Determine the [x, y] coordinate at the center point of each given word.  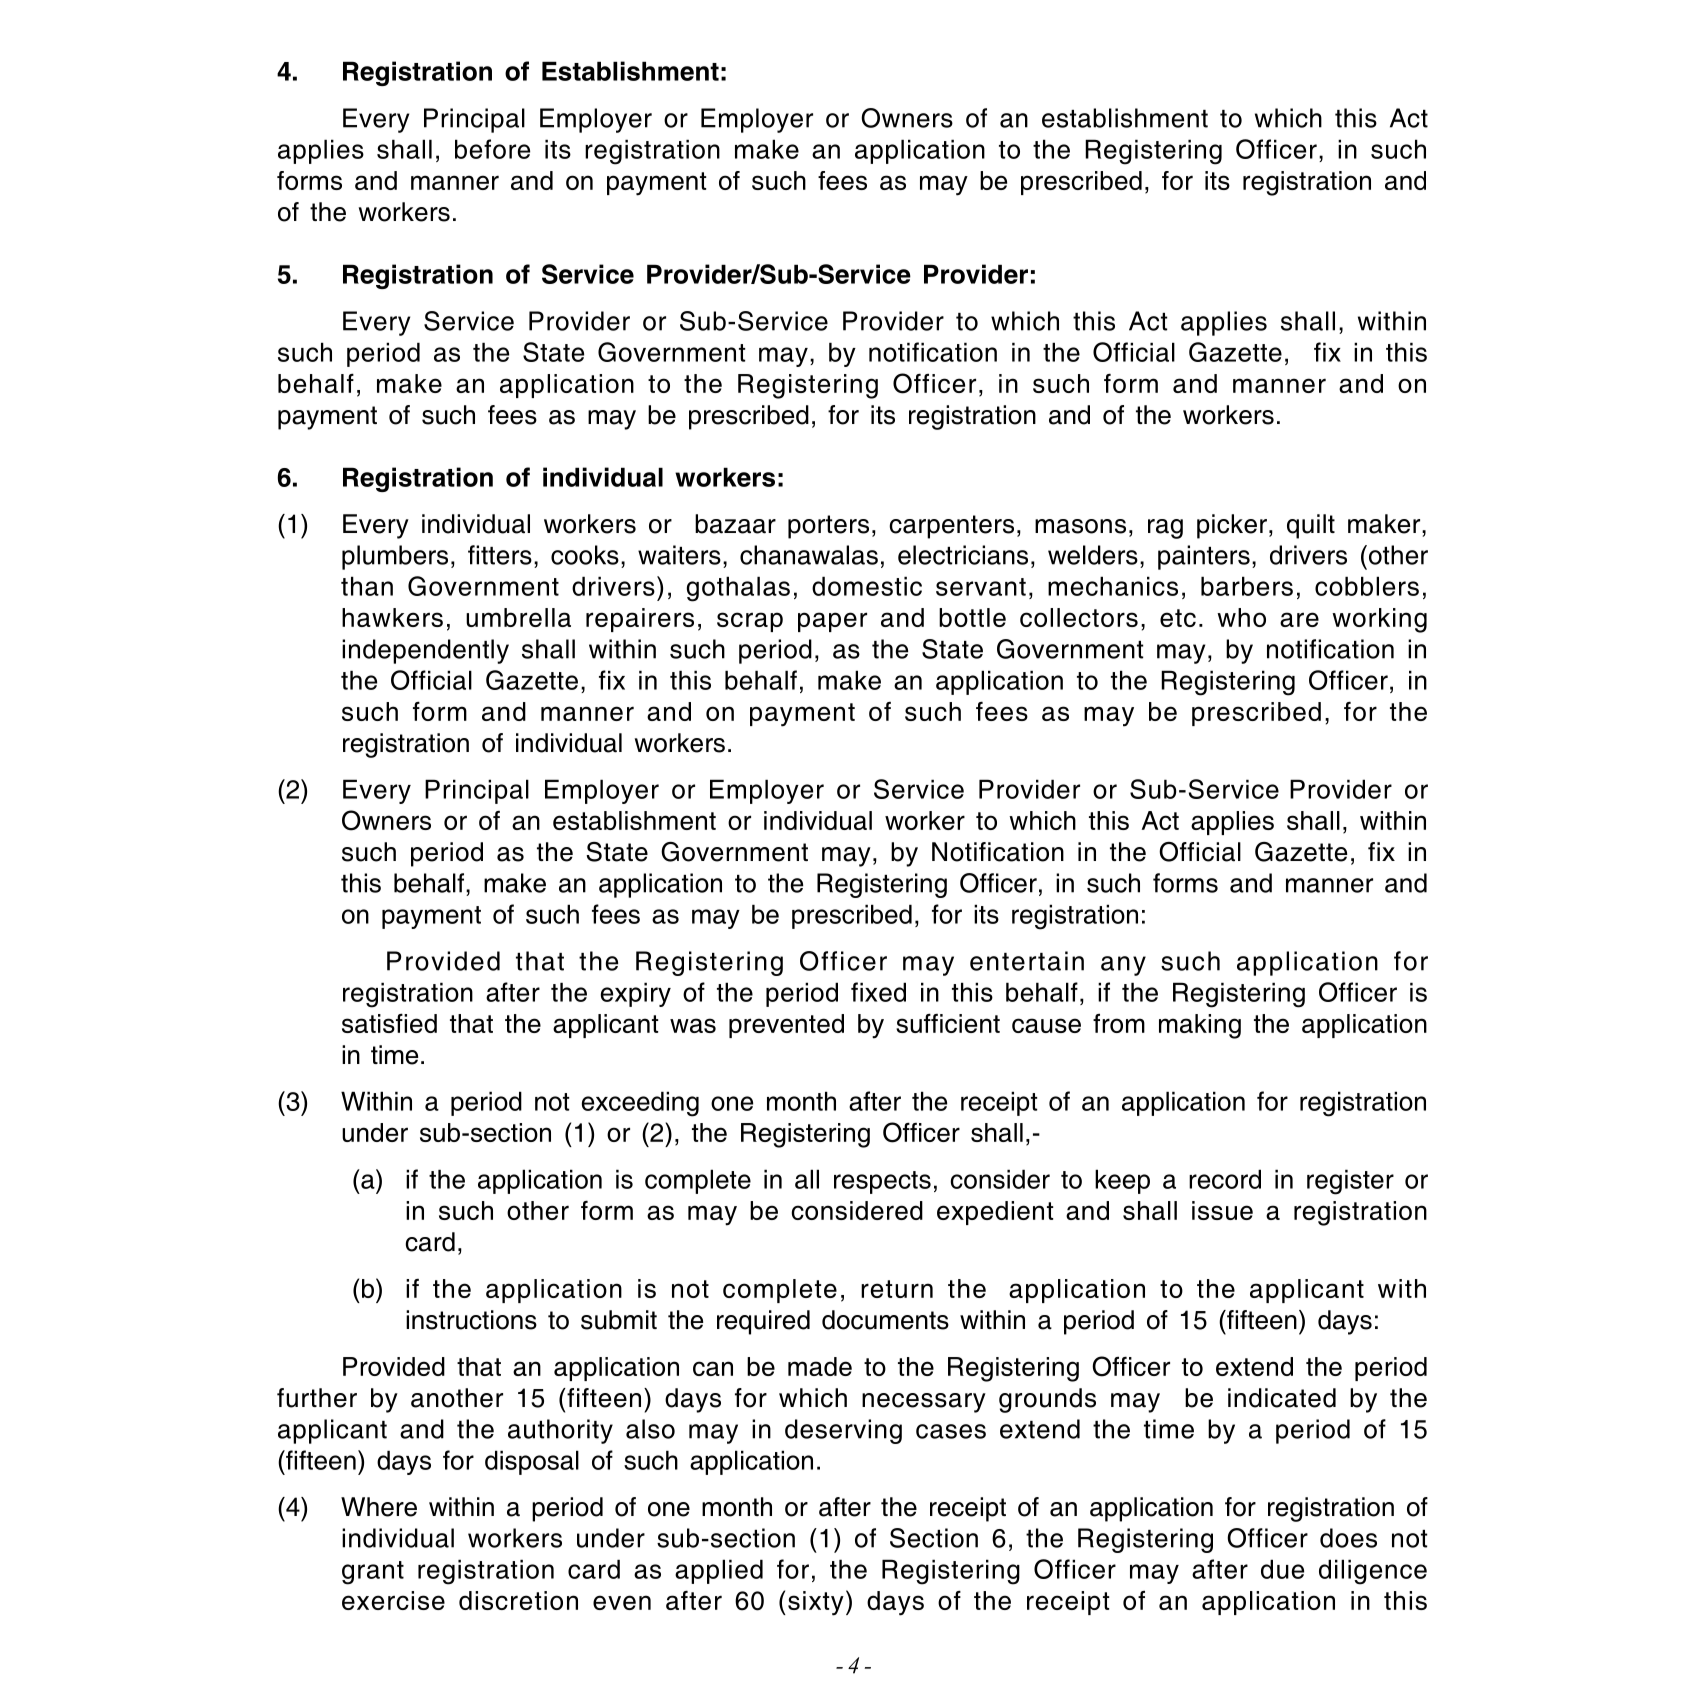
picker [1232, 526]
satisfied [389, 1023]
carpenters [951, 527]
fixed [878, 992]
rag [1165, 529]
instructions [471, 1320]
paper [832, 622]
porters [828, 527]
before [492, 149]
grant [373, 1573]
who [1241, 617]
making [1200, 1026]
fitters [500, 555]
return [897, 1289]
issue [1222, 1210]
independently [425, 651]
